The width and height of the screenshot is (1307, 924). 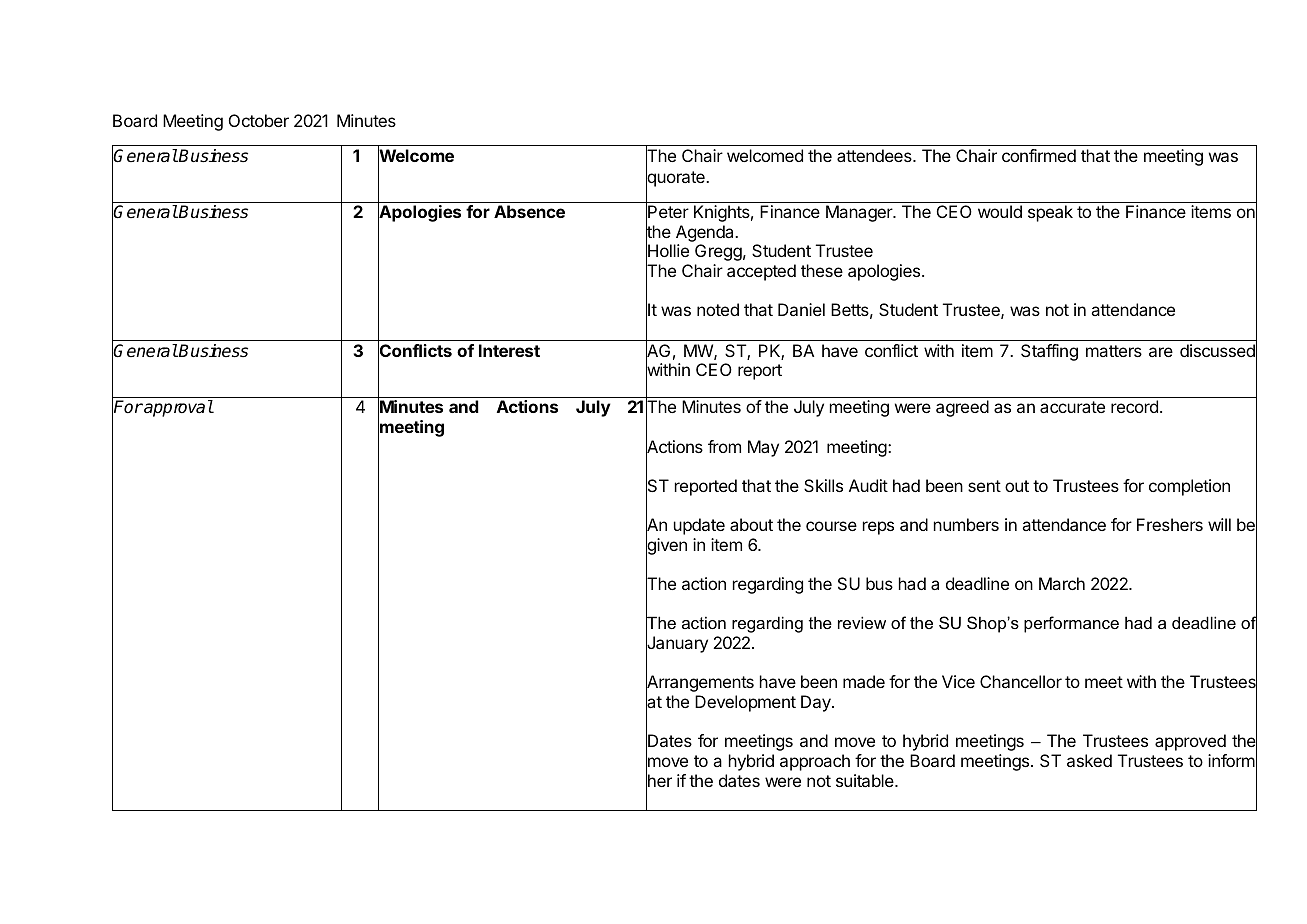 I want to click on approval, so click(x=177, y=408).
